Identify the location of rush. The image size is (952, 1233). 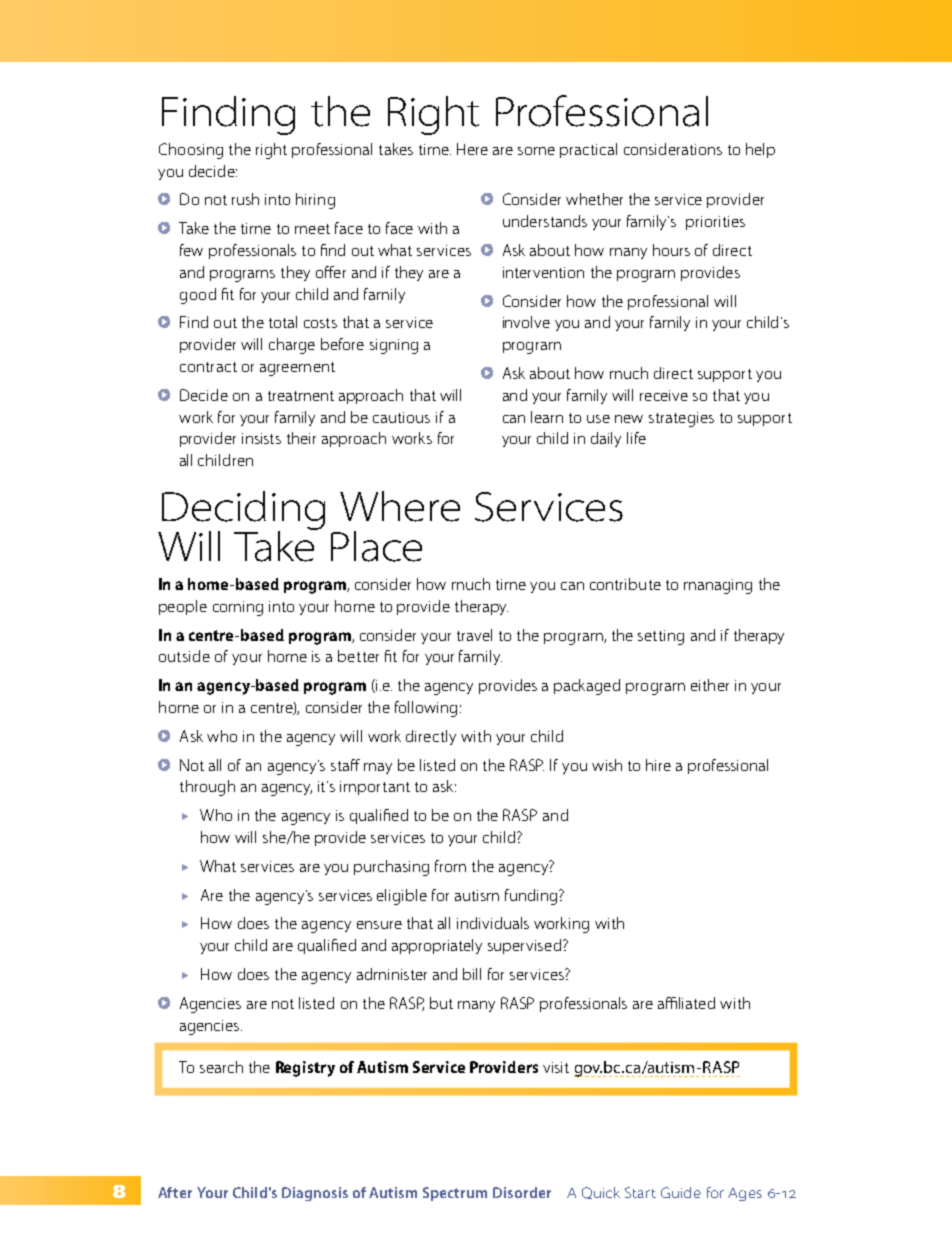
(245, 199).
